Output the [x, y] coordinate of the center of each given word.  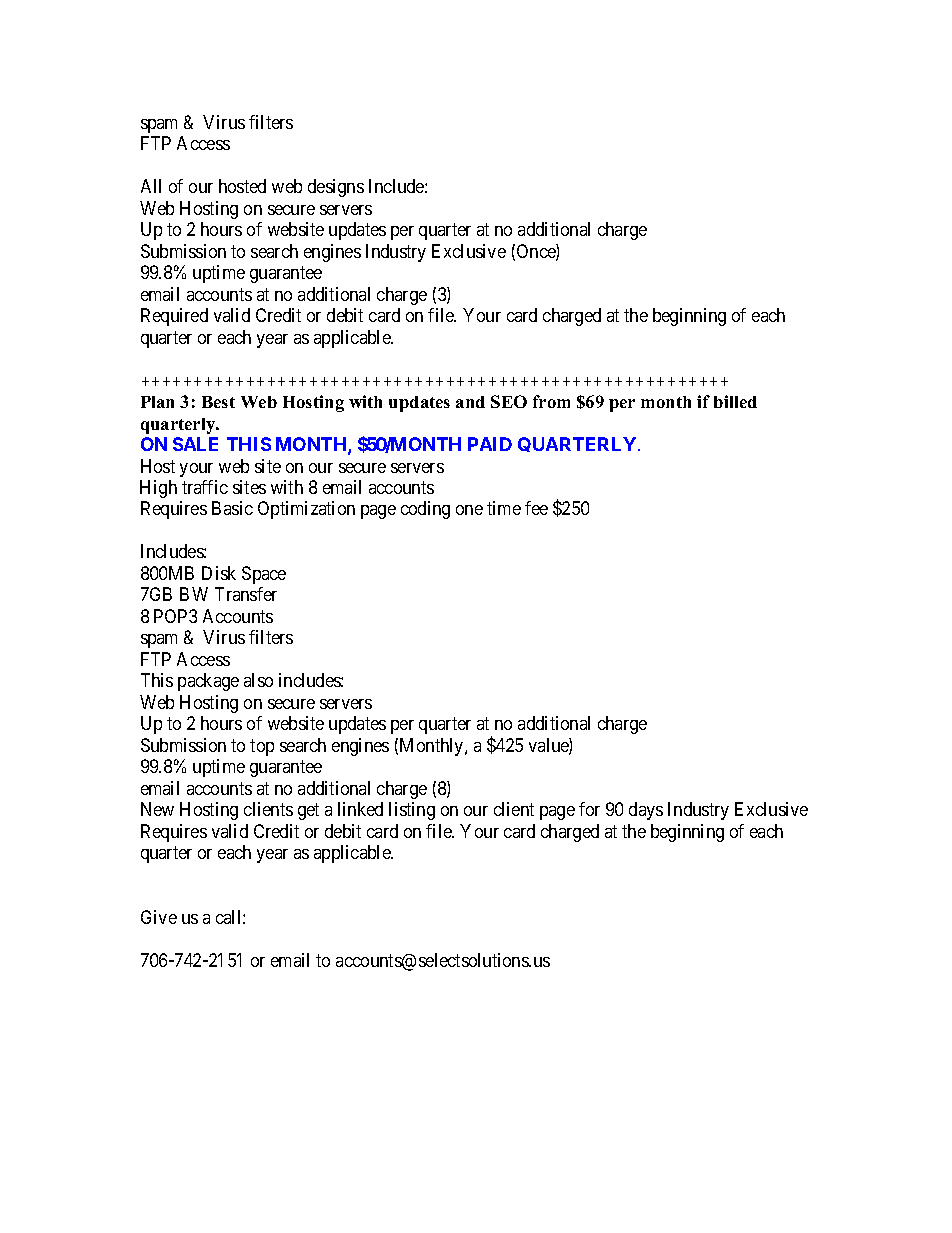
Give [159, 917]
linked [360, 809]
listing [412, 811]
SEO [509, 401]
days [646, 811]
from [551, 401]
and [470, 402]
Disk [219, 573]
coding [425, 510]
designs [336, 188]
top [262, 747]
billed [735, 401]
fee [536, 508]
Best [218, 402]
